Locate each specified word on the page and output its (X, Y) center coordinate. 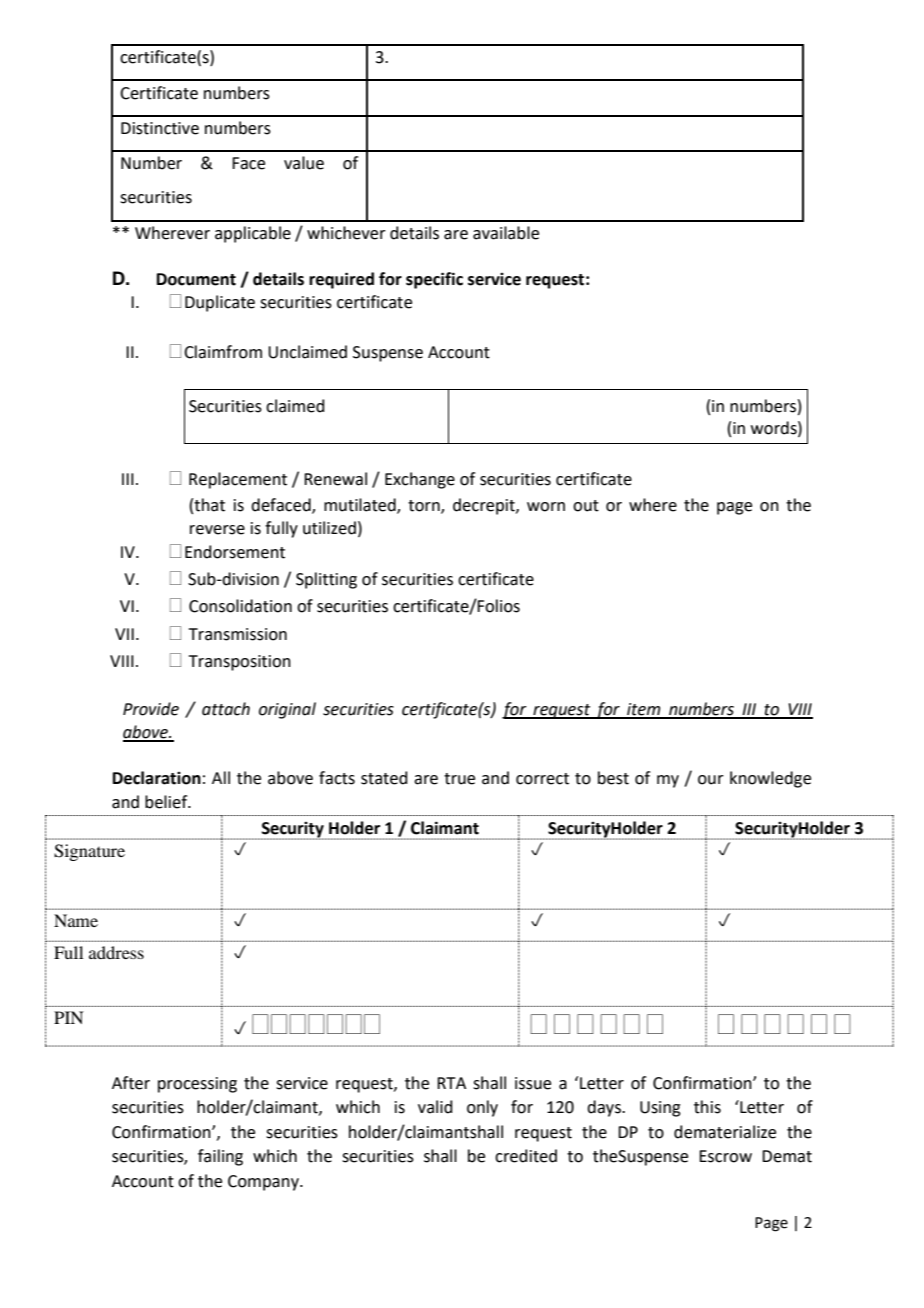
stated (384, 778)
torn (425, 507)
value (304, 163)
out (586, 506)
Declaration (157, 778)
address (116, 952)
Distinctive (160, 128)
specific (434, 280)
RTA (451, 1083)
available (506, 233)
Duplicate (220, 303)
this (707, 1107)
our (711, 780)
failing (220, 1157)
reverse (217, 530)
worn (546, 507)
